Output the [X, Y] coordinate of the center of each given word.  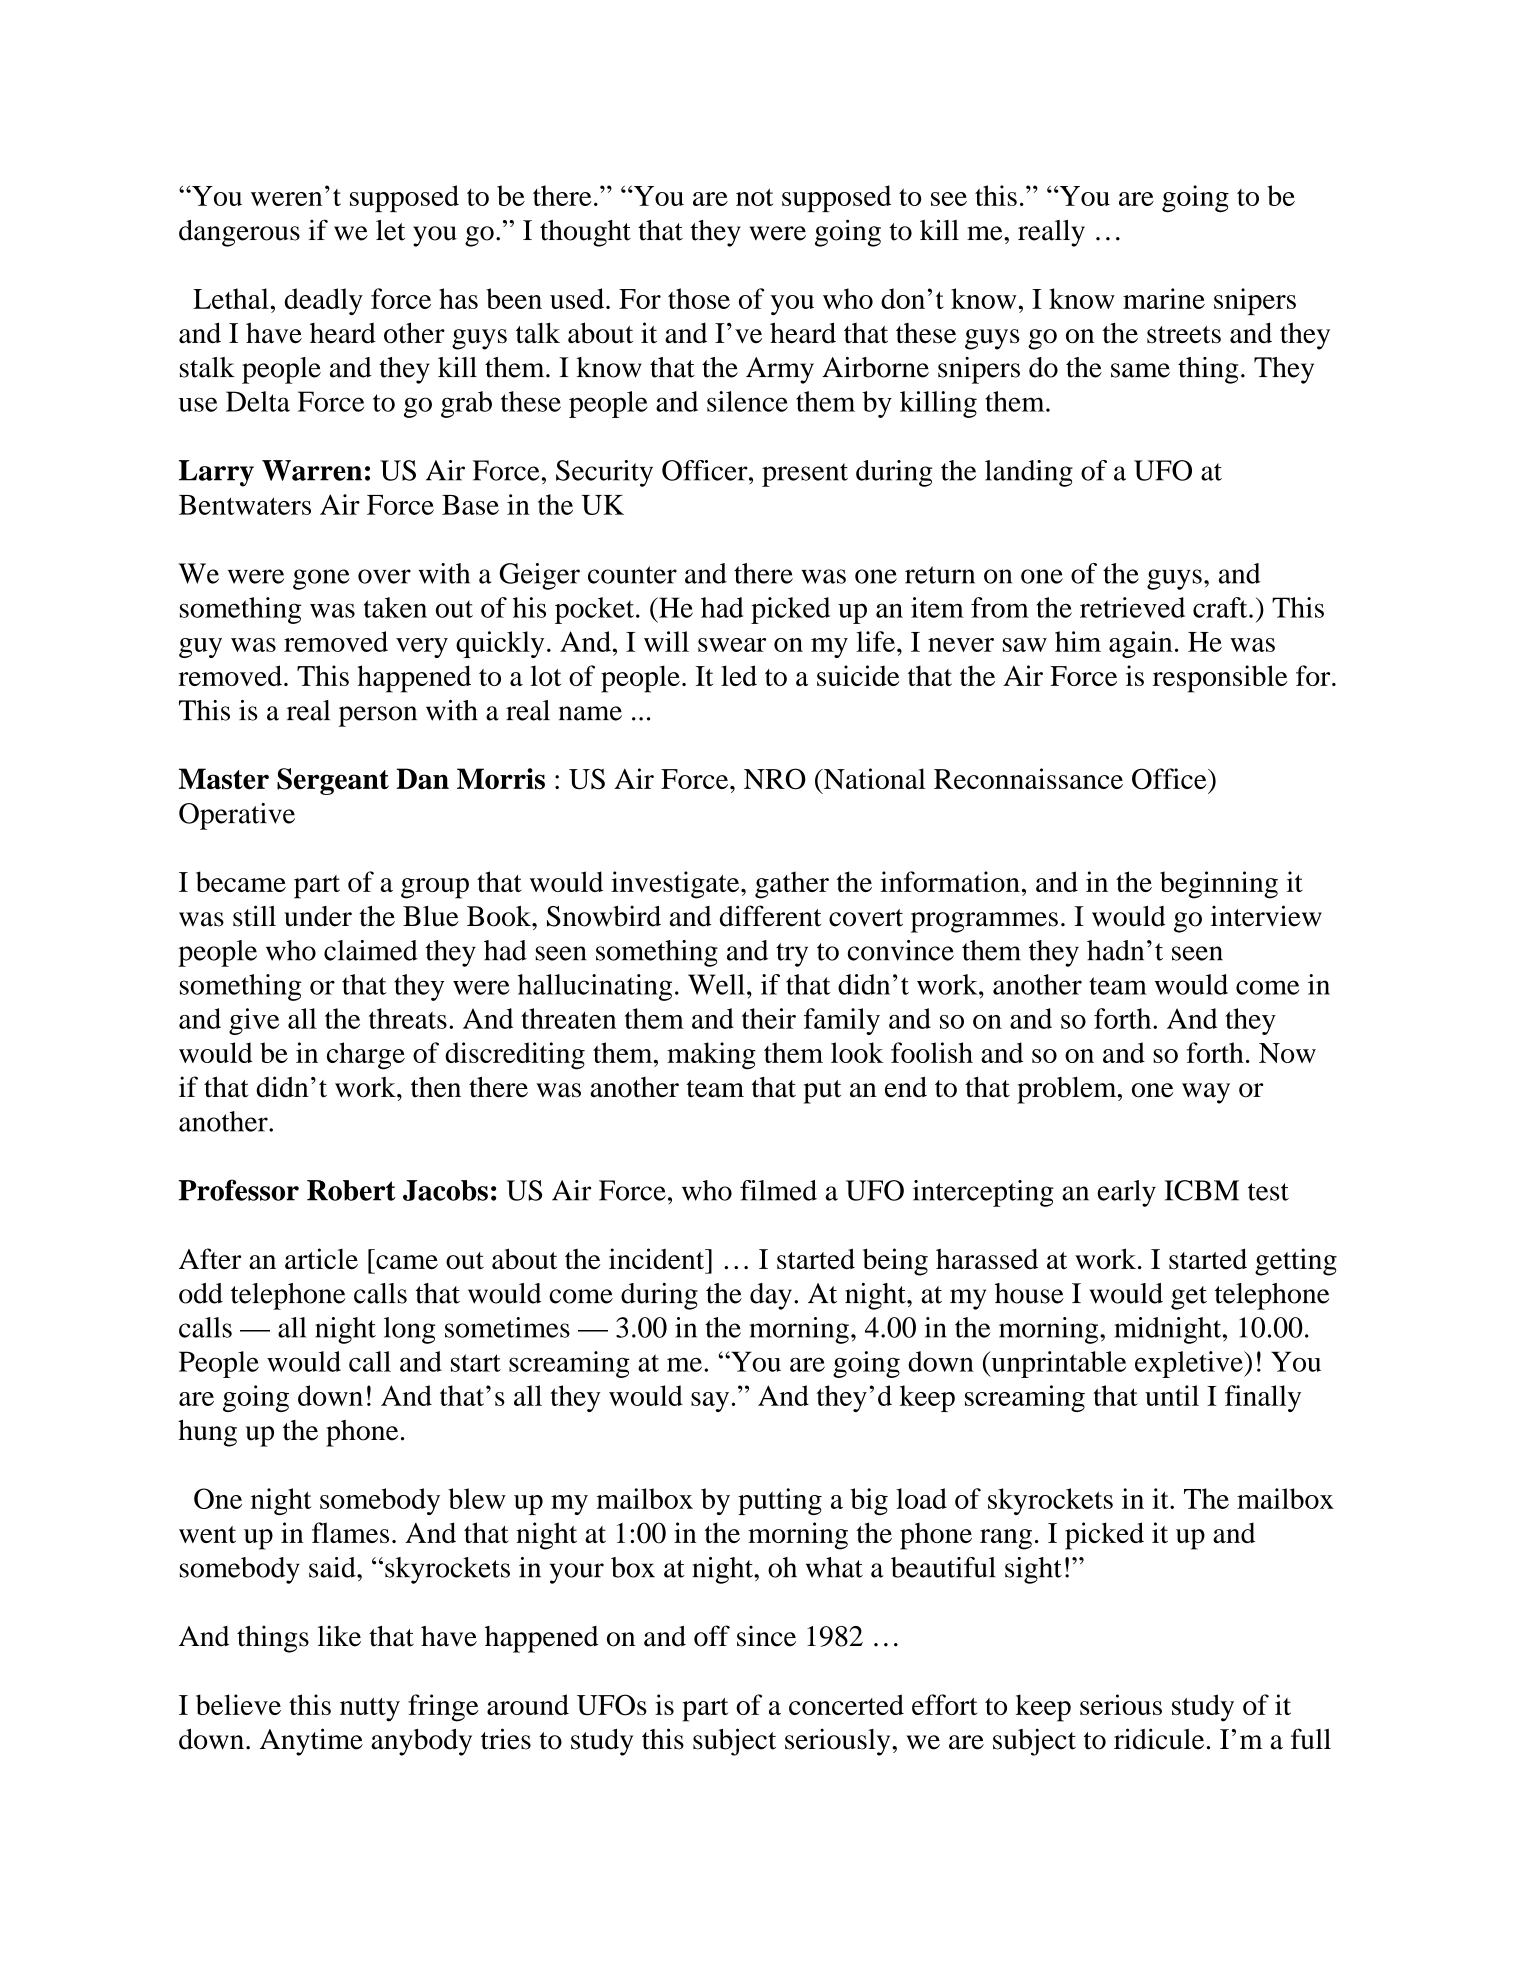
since [766, 1636]
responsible [1220, 679]
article [321, 1259]
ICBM [1201, 1190]
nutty [370, 1710]
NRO [775, 779]
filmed [778, 1190]
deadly [324, 301]
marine [1164, 298]
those [699, 298]
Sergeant [333, 781]
